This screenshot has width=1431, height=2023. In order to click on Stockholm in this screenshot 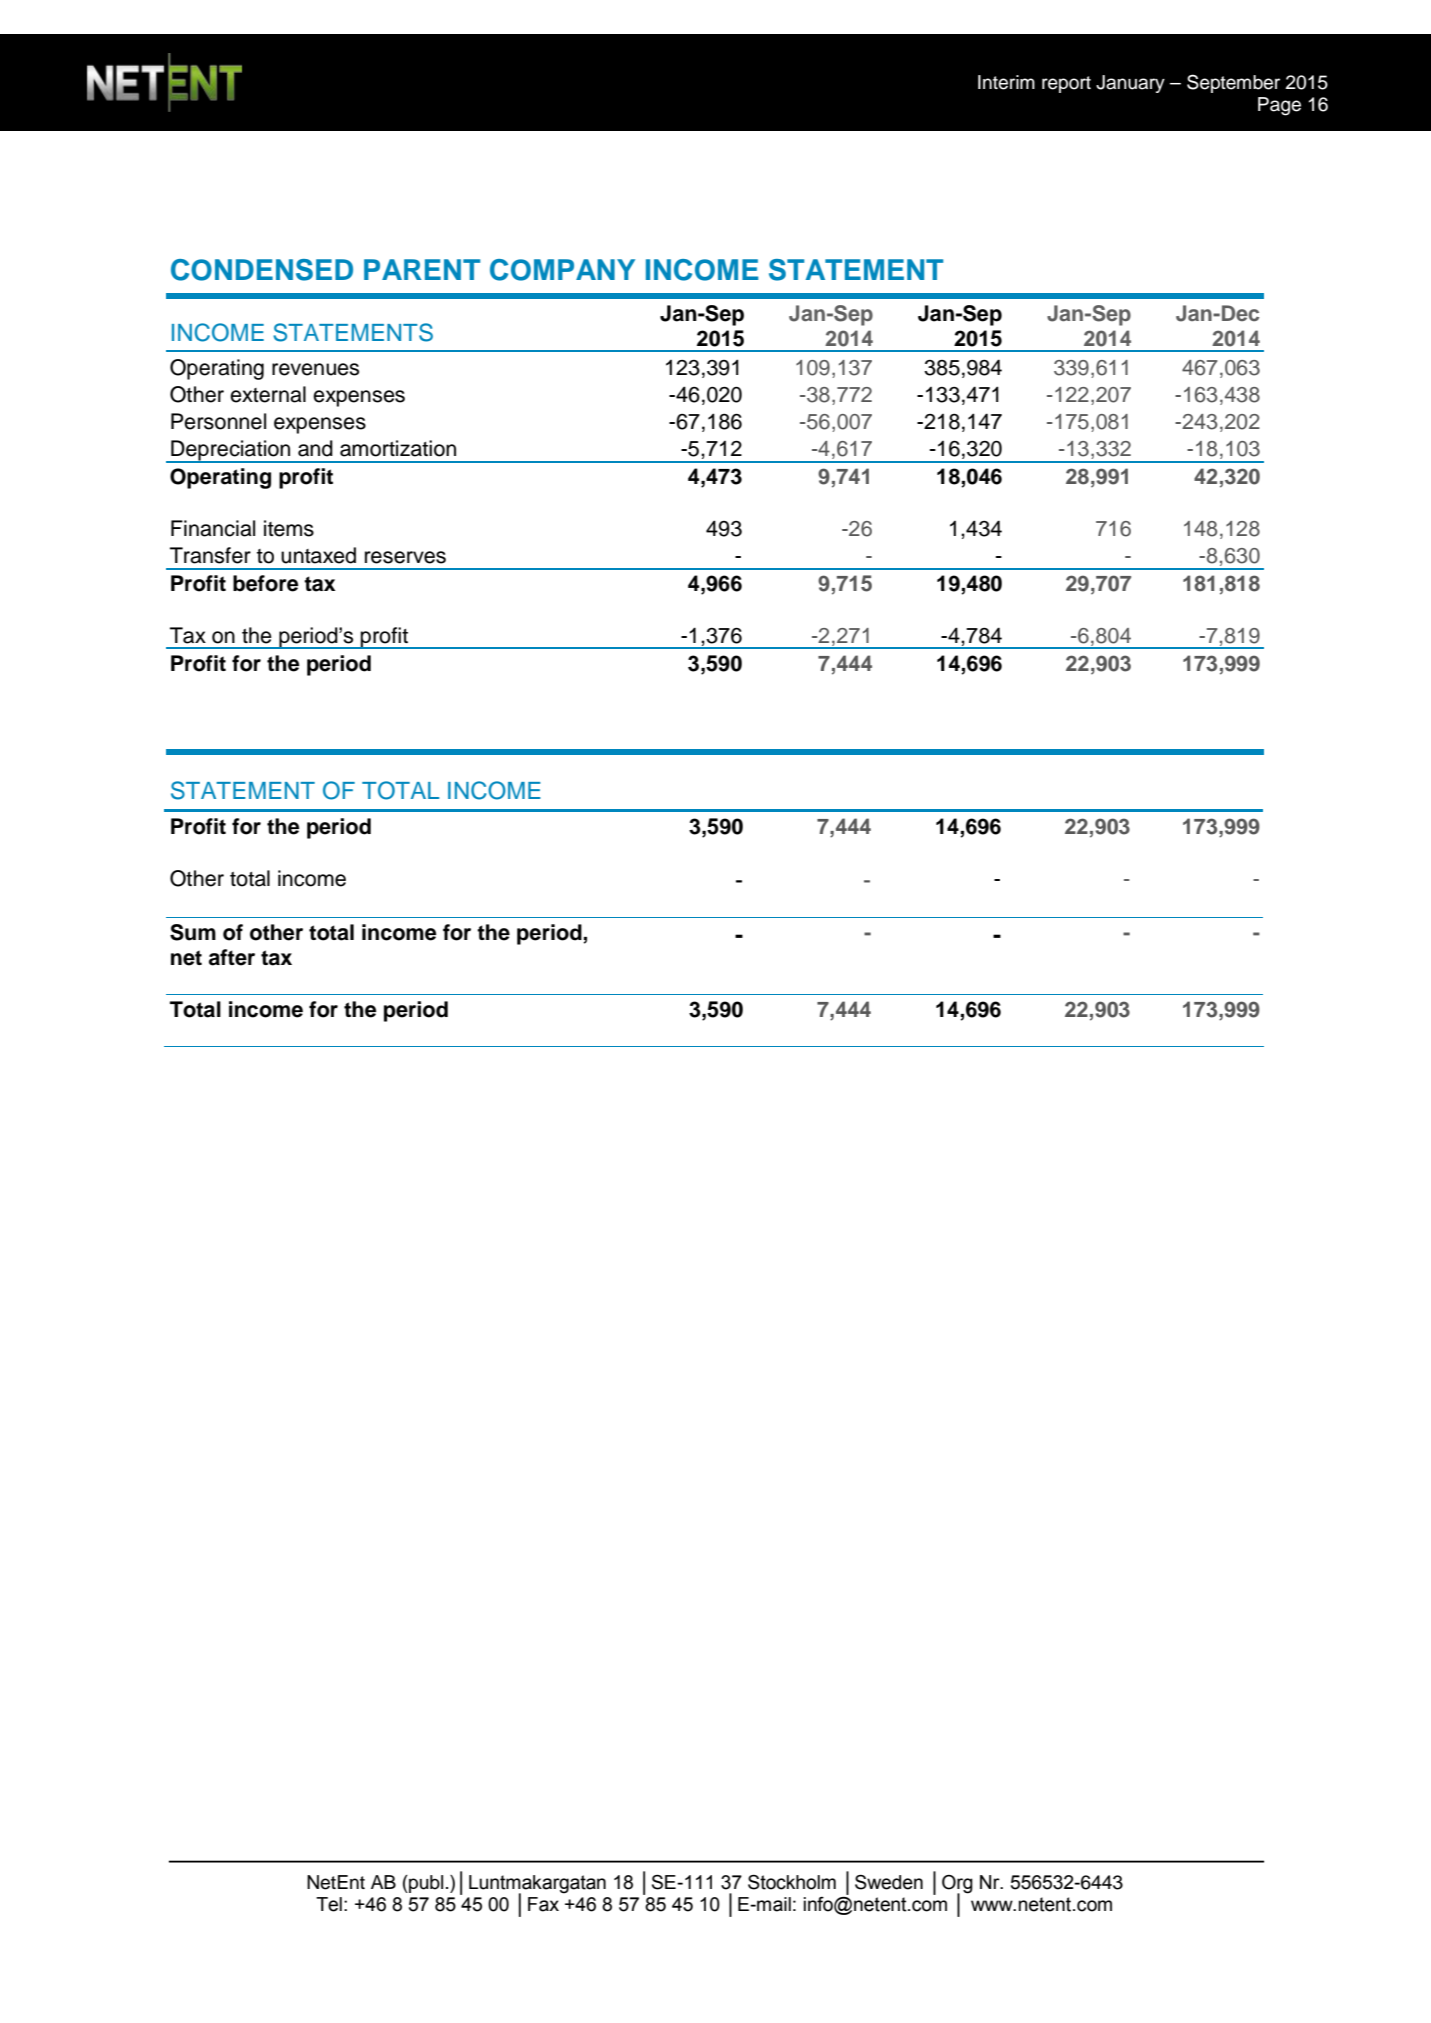, I will do `click(792, 1882)`.
